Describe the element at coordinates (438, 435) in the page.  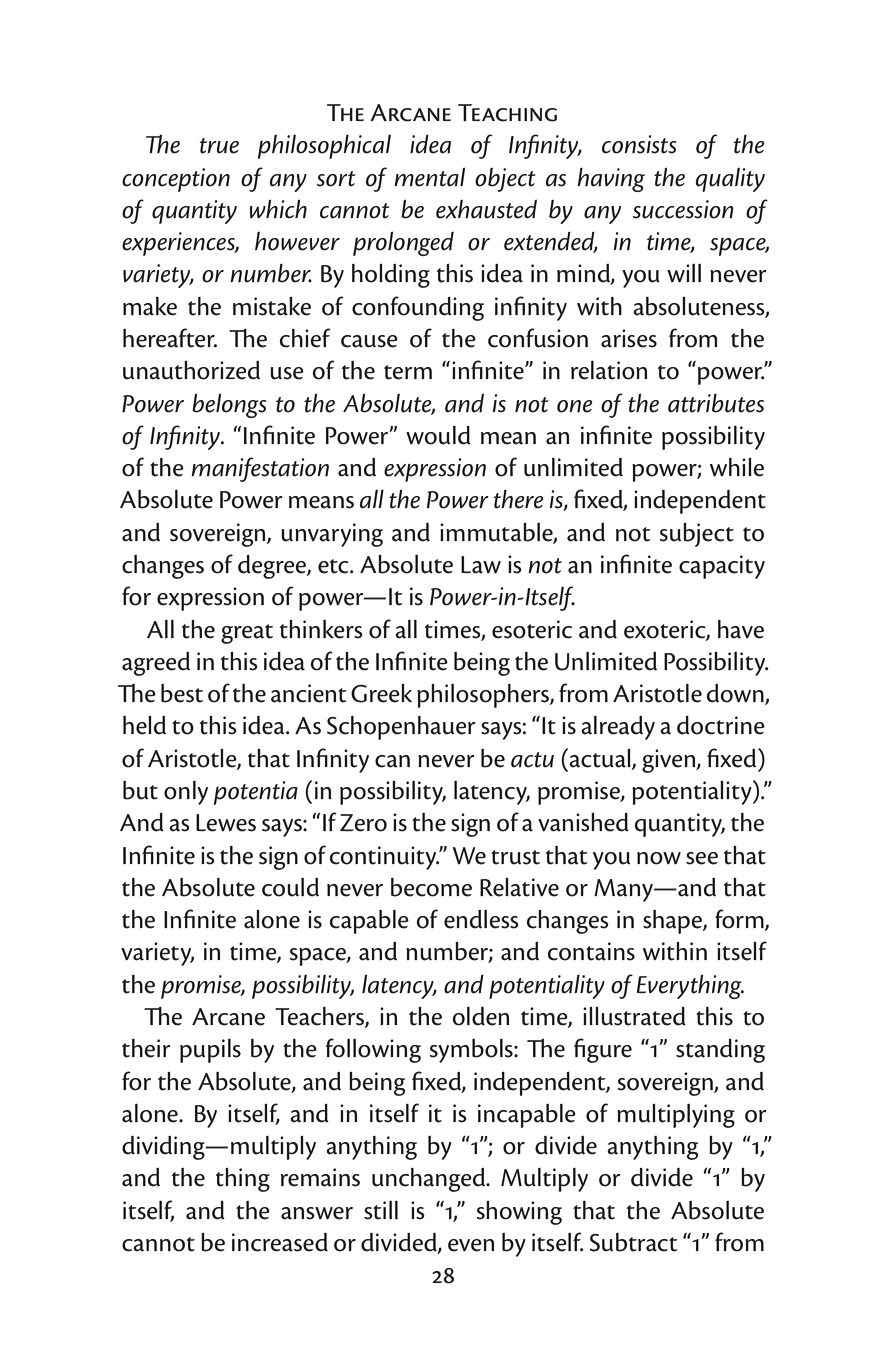
I see `would` at that location.
